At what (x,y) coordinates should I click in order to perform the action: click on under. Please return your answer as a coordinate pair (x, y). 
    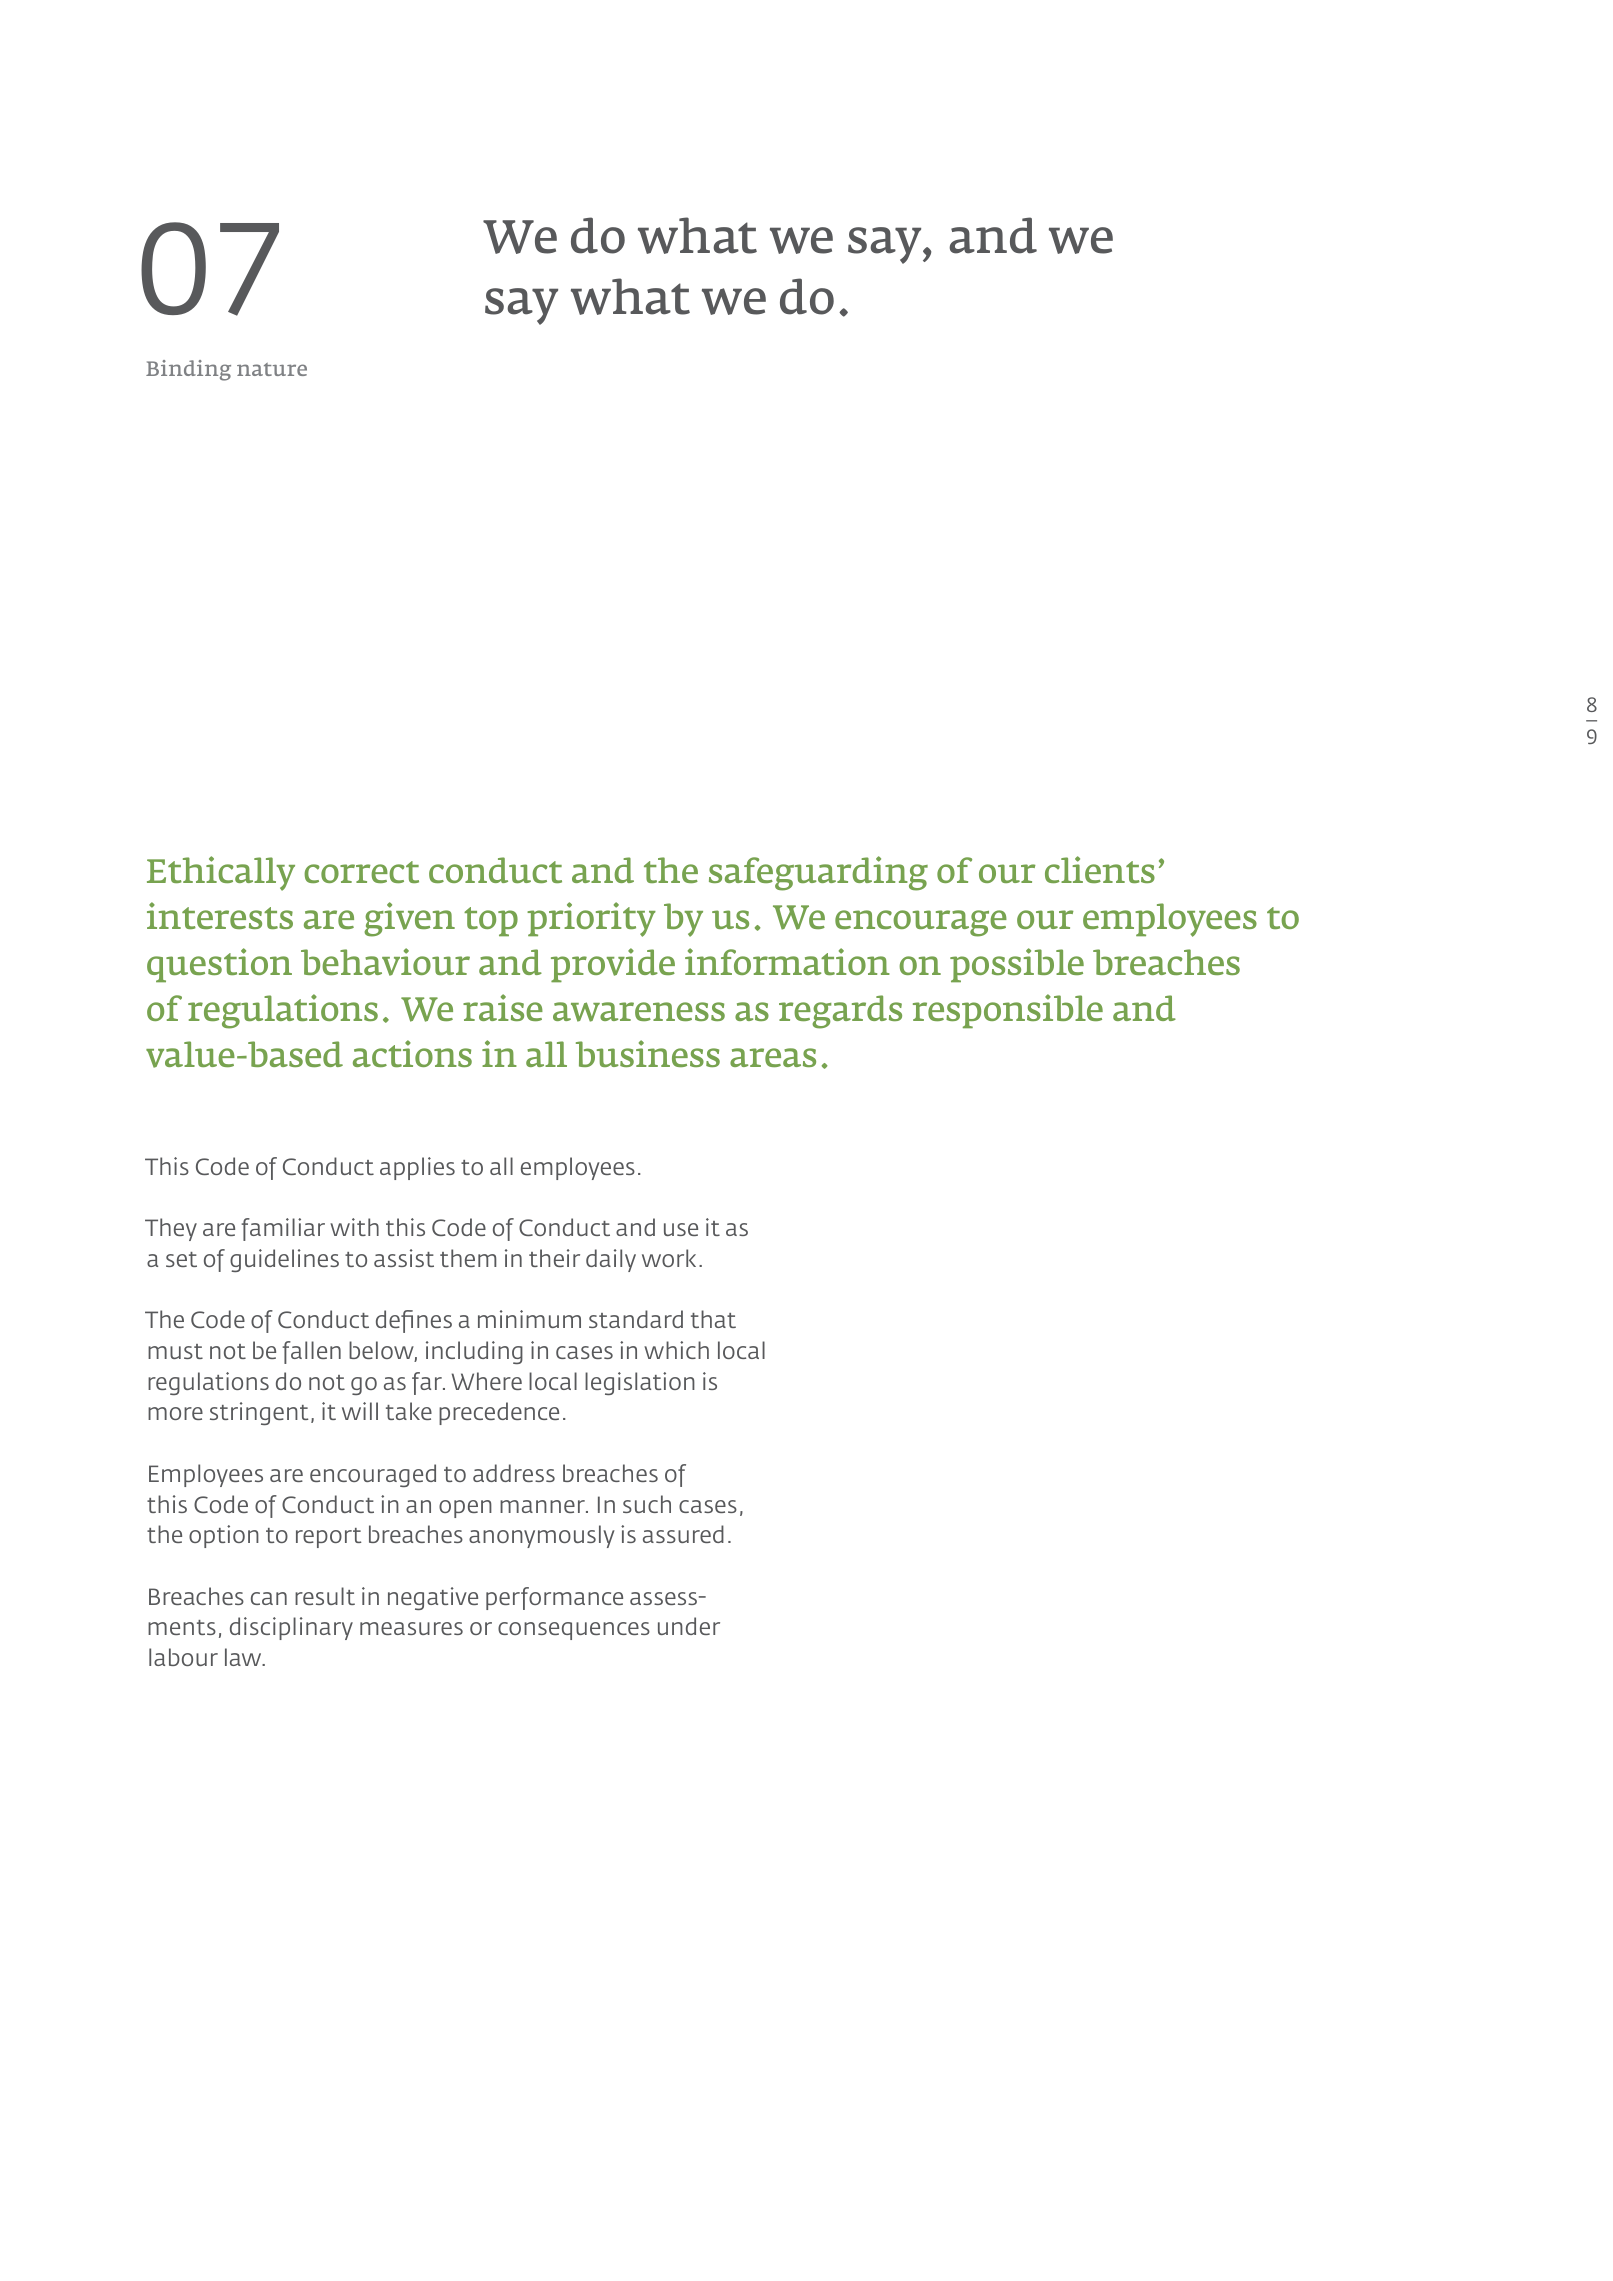
    Looking at the image, I should click on (689, 1626).
